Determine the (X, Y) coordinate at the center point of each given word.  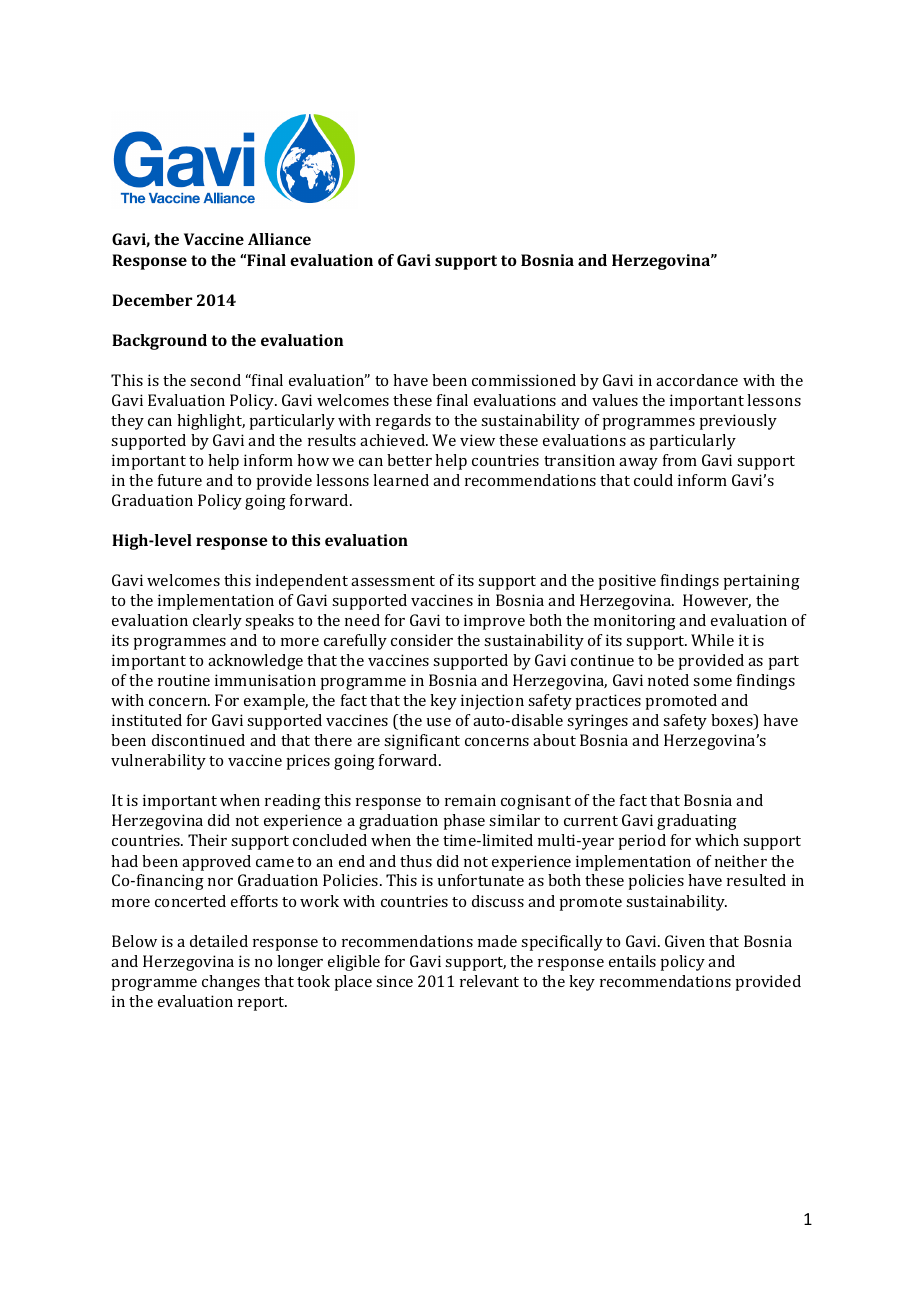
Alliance (279, 239)
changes (231, 983)
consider (422, 640)
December (152, 300)
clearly (217, 622)
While (712, 640)
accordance (697, 380)
